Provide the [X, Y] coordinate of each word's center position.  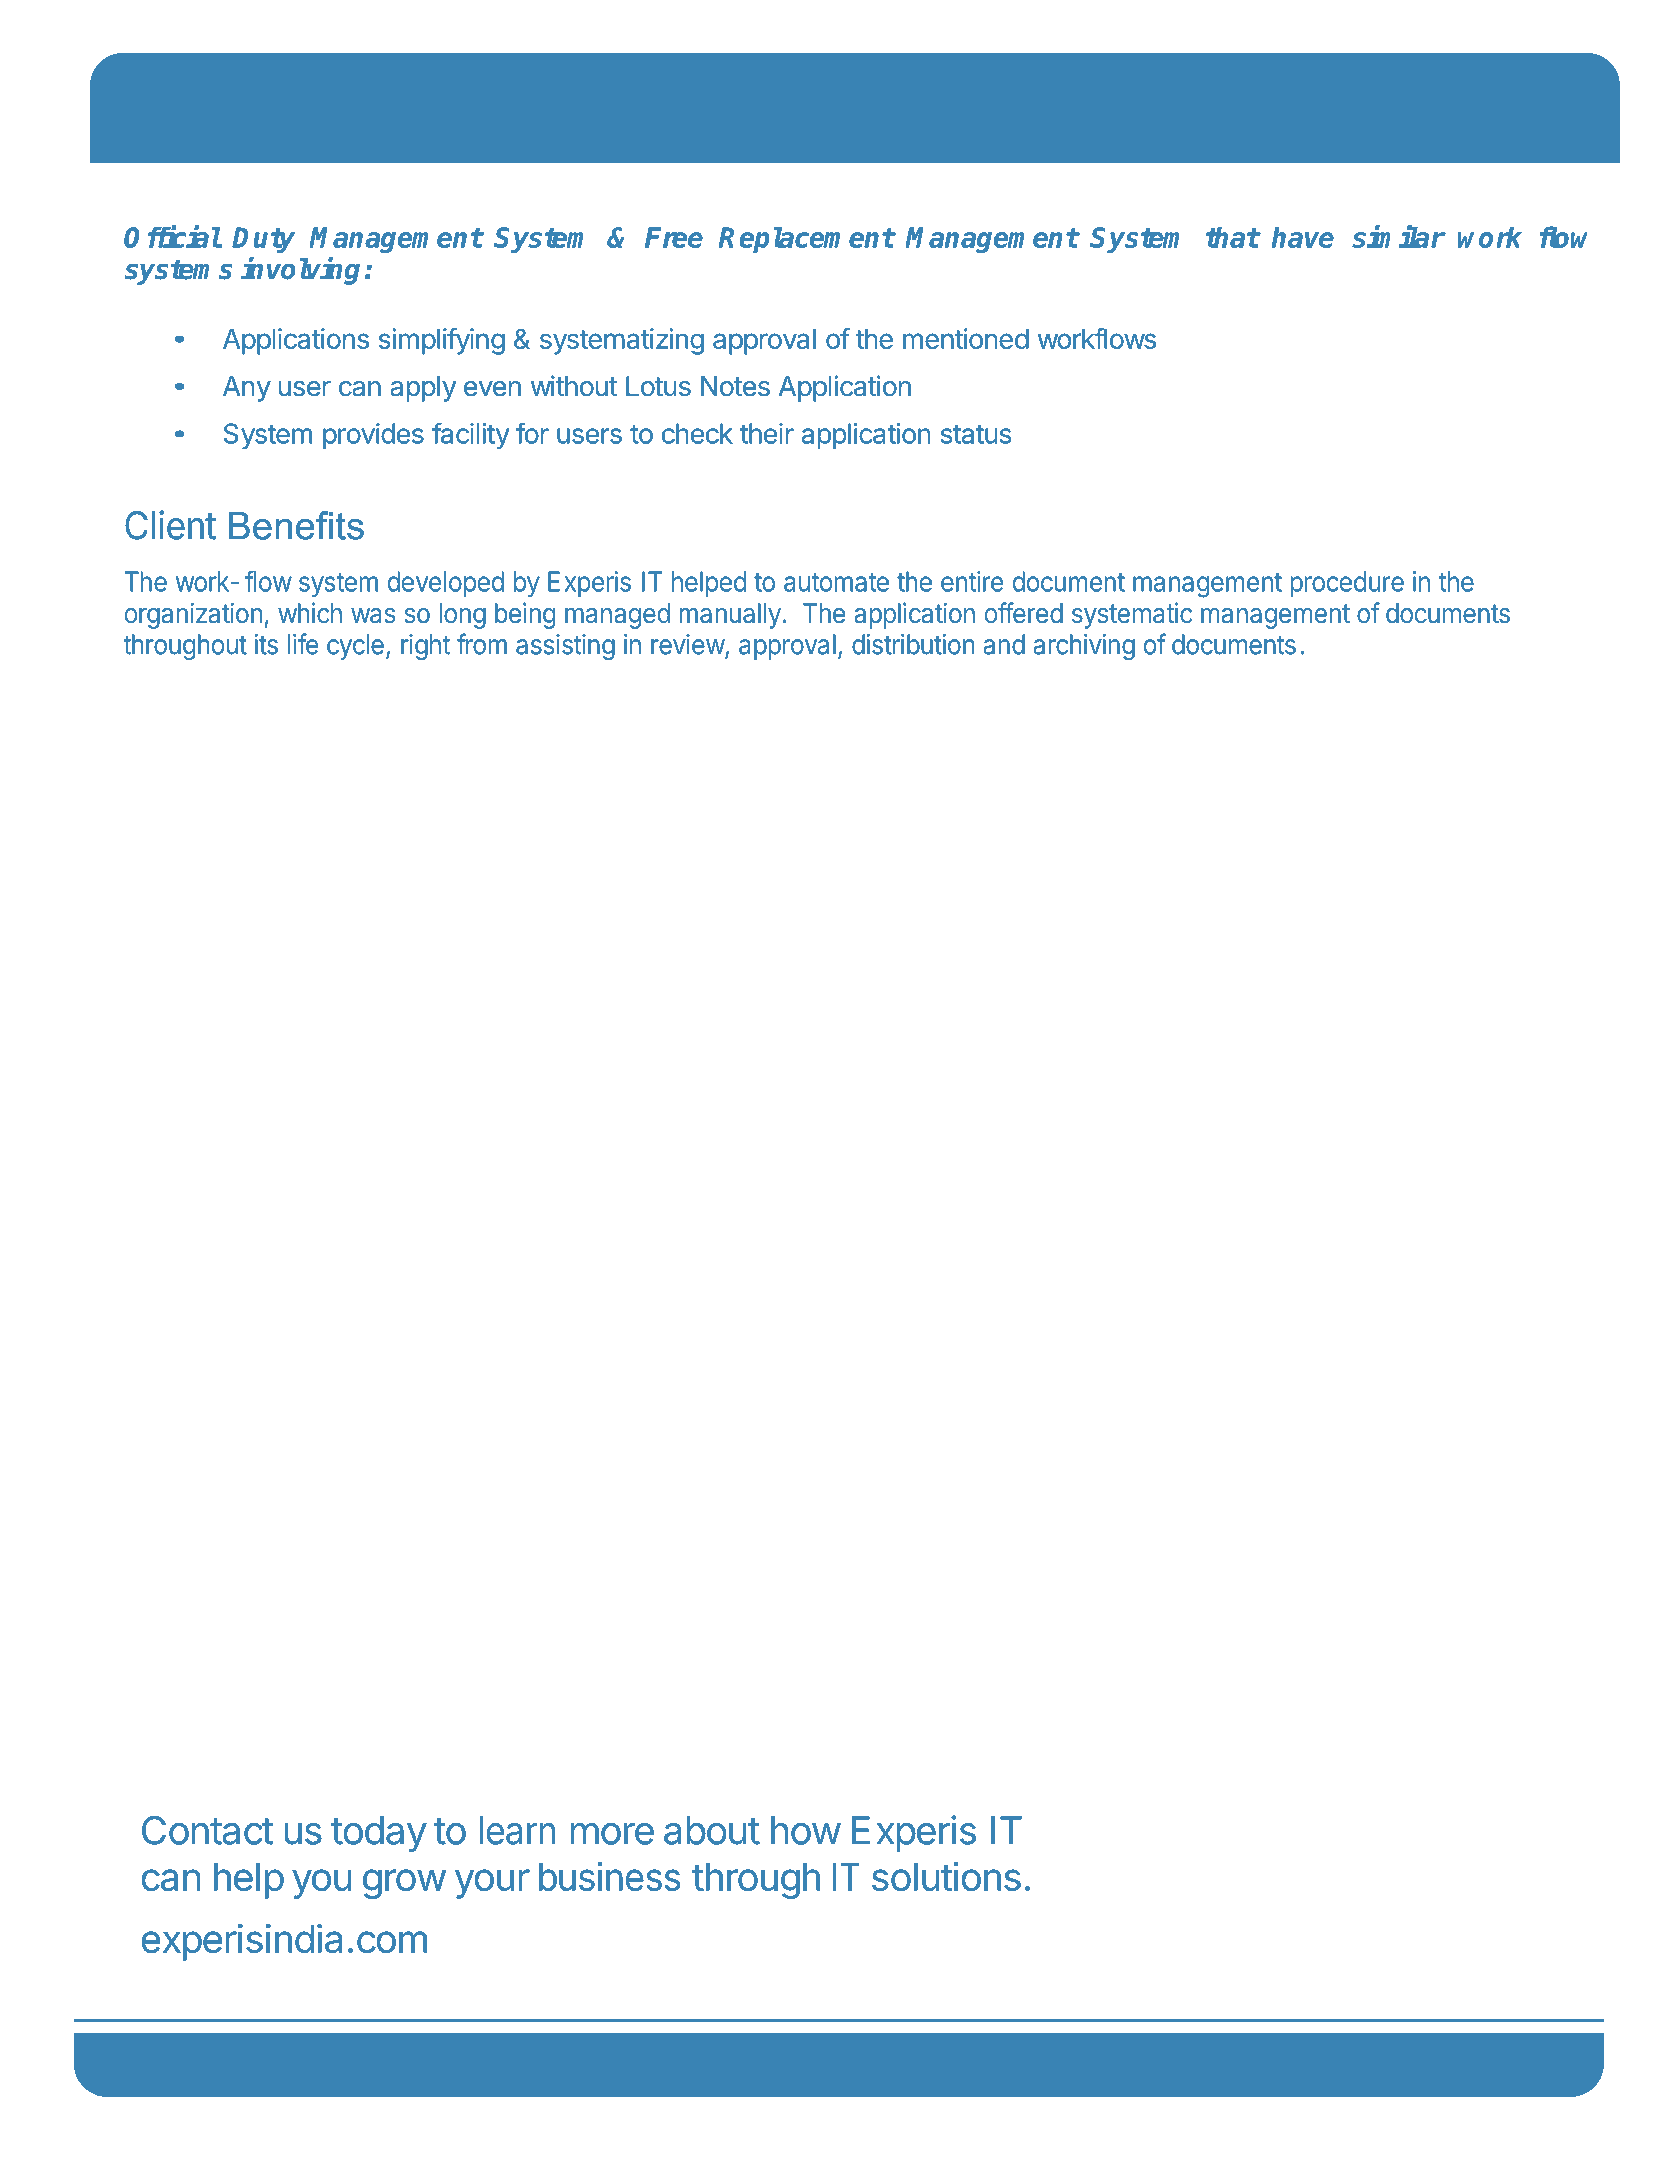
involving [300, 271]
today [379, 1834]
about [712, 1830]
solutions [946, 1876]
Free [674, 237]
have [1302, 237]
